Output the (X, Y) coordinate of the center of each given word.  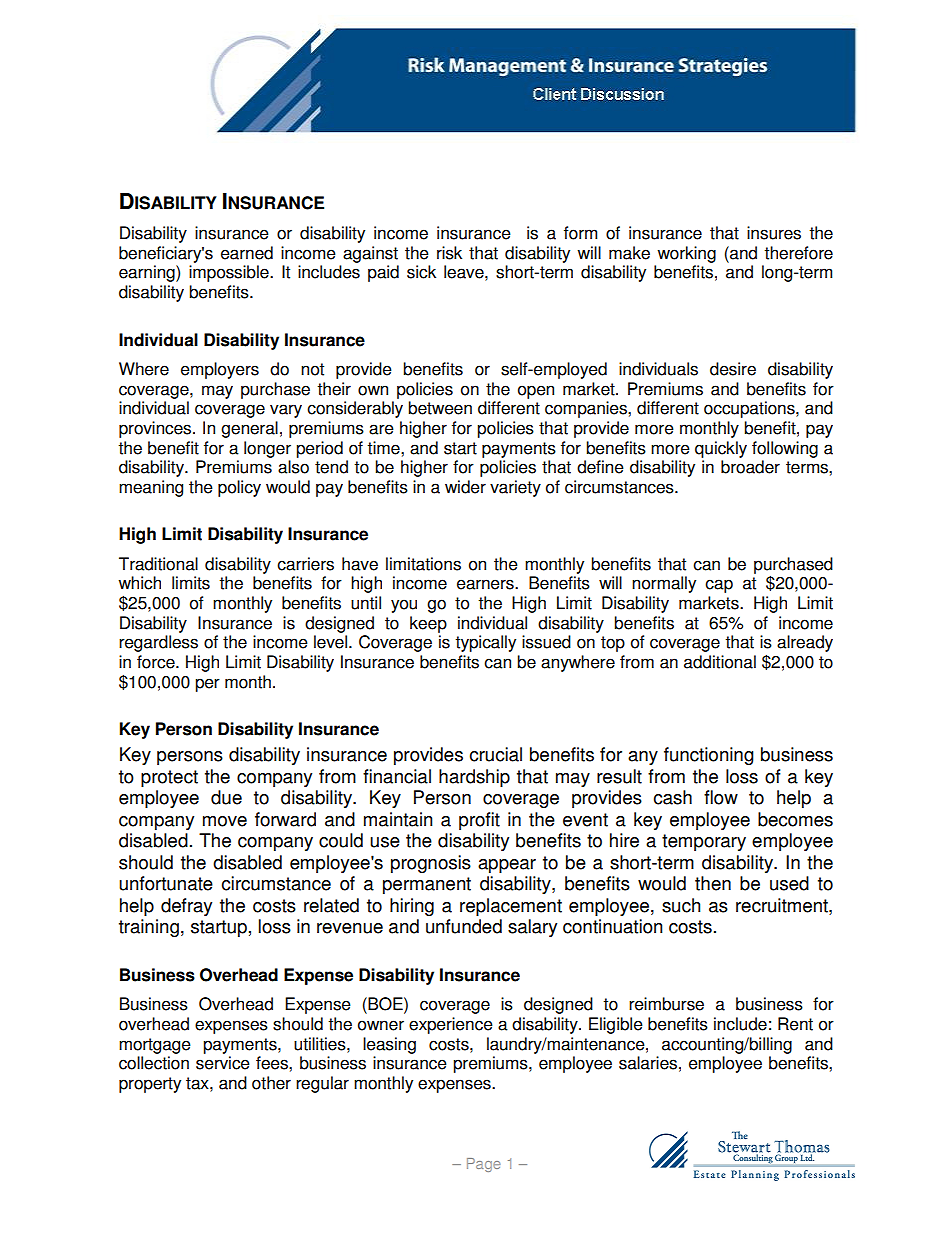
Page (484, 1165)
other (271, 1083)
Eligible (616, 1025)
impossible (230, 273)
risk (449, 253)
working (686, 254)
